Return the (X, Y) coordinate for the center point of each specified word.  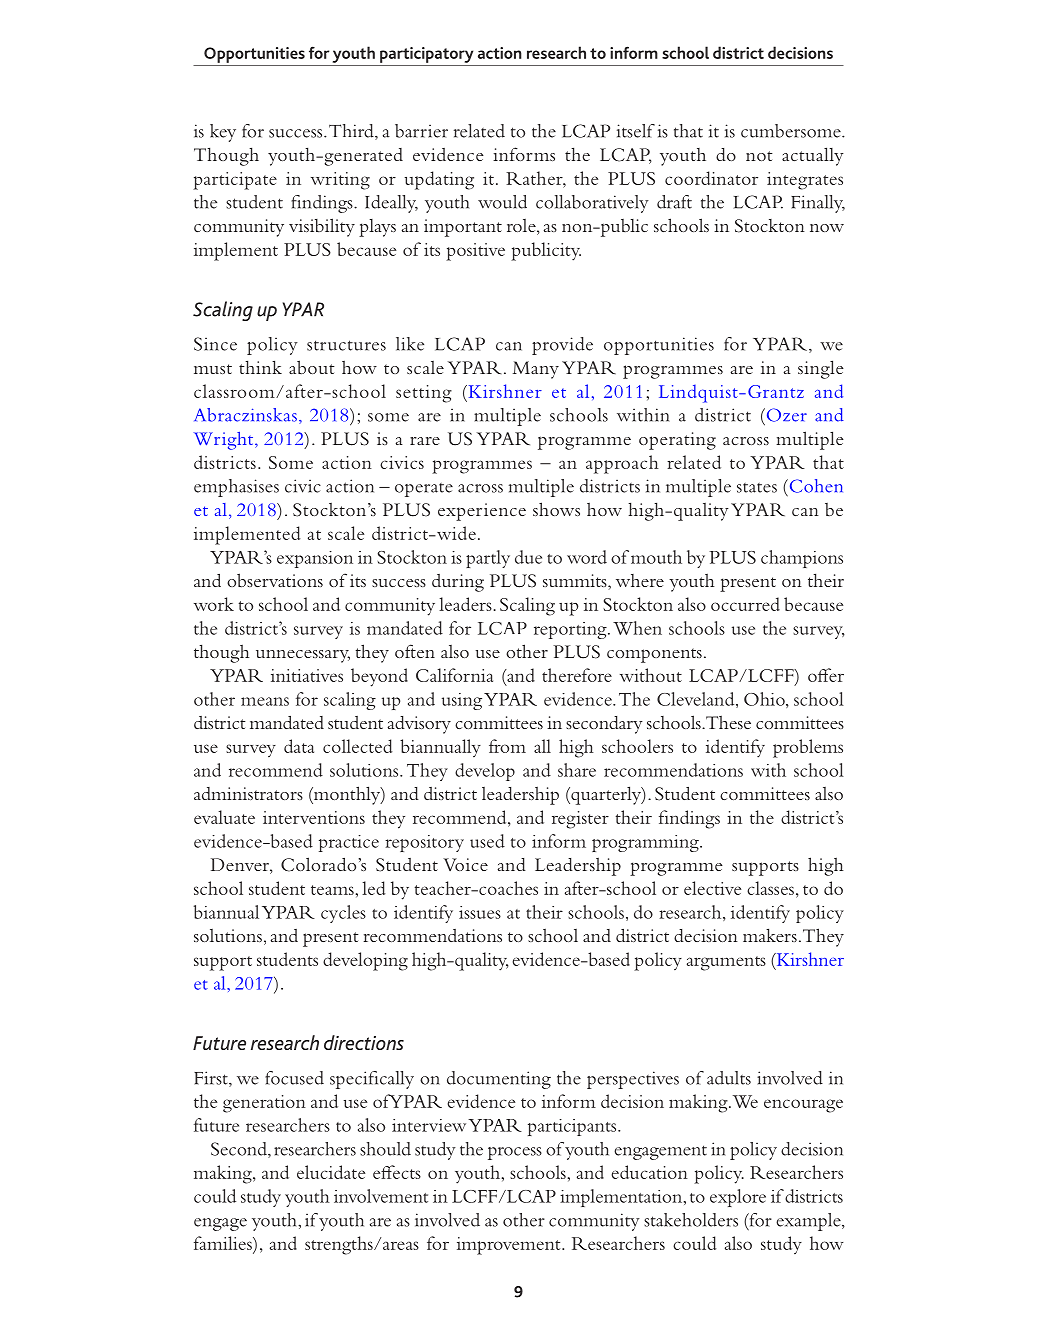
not (759, 156)
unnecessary (303, 656)
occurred (745, 604)
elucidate (331, 1172)
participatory (426, 55)
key (223, 133)
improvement (510, 1246)
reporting (571, 630)
